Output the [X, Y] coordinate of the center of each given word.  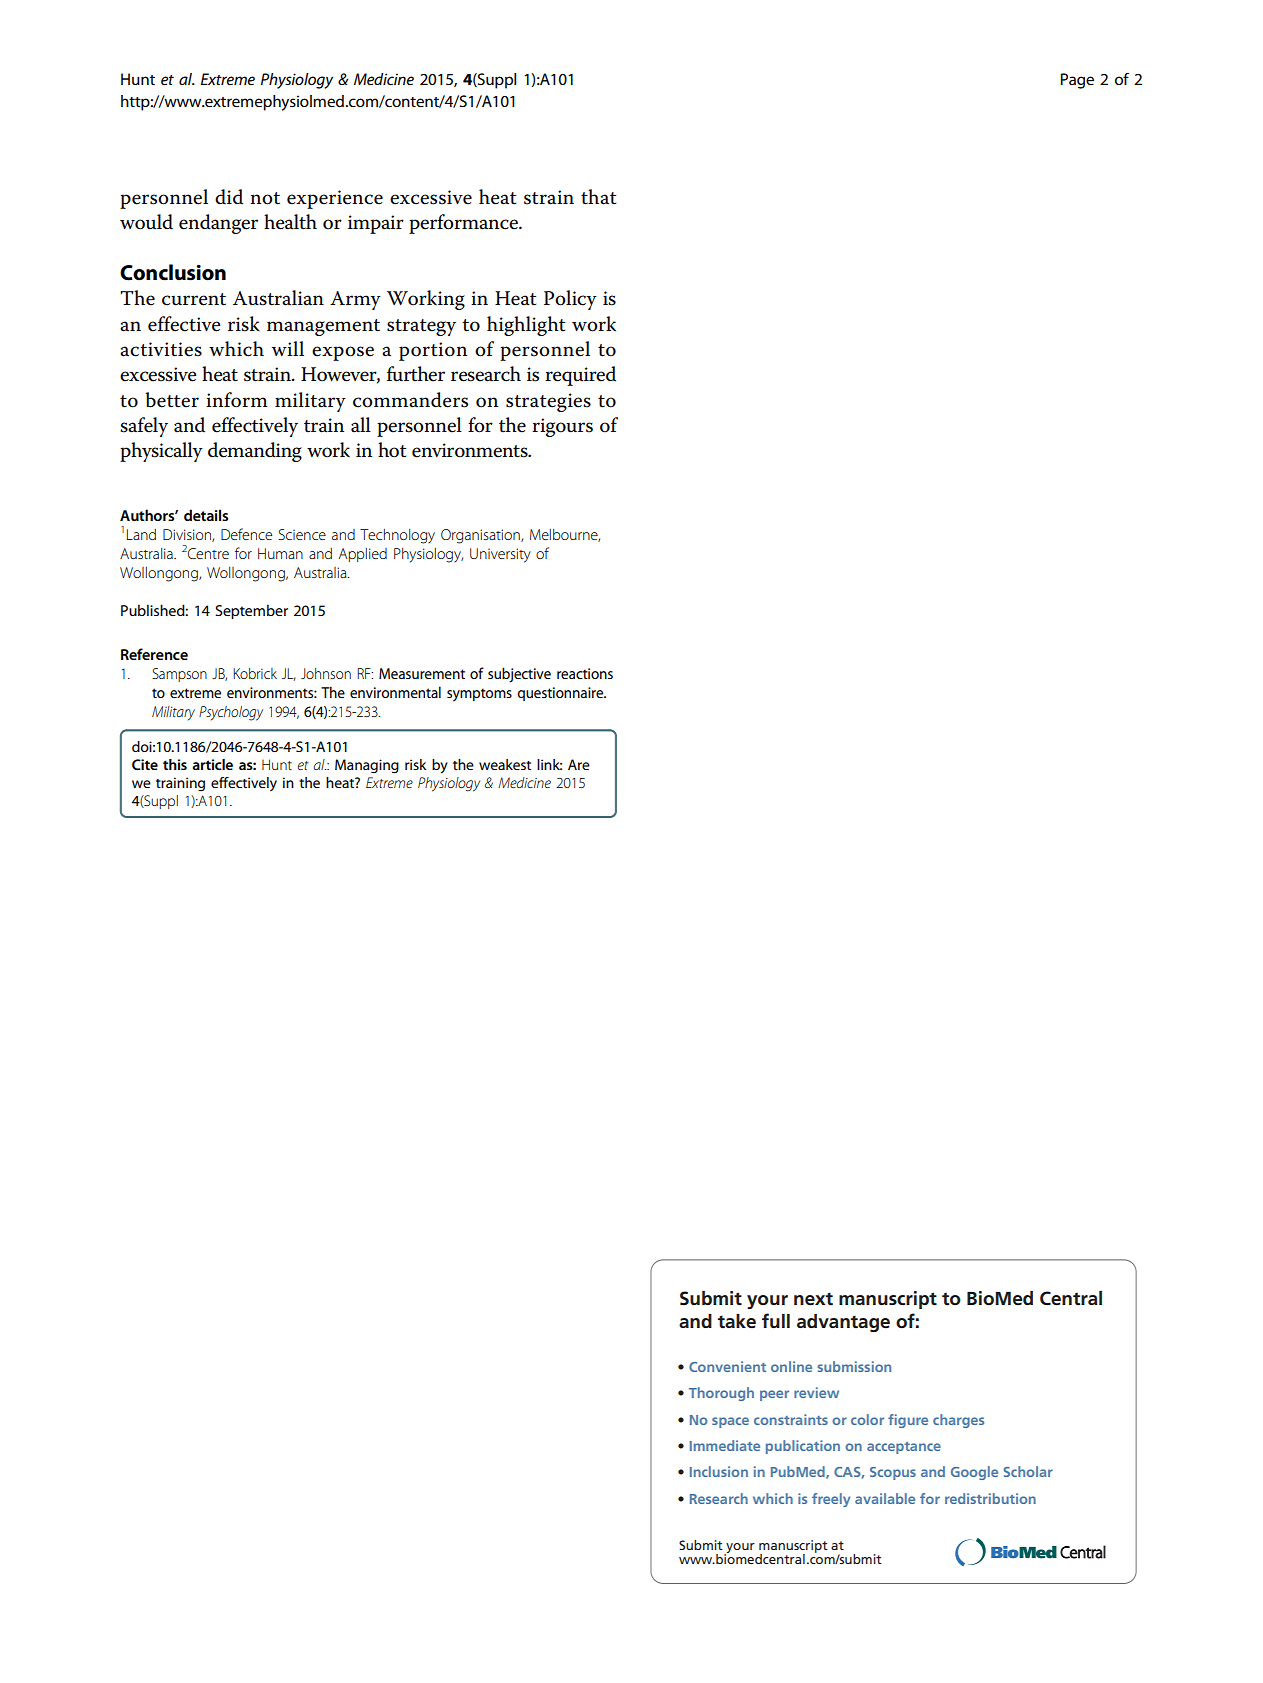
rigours [562, 427]
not [265, 198]
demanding [255, 452]
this [175, 764]
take [737, 1321]
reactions [585, 673]
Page [1077, 81]
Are [579, 764]
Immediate [725, 1445]
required [580, 376]
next [813, 1299]
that [598, 197]
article [212, 764]
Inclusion [719, 1471]
